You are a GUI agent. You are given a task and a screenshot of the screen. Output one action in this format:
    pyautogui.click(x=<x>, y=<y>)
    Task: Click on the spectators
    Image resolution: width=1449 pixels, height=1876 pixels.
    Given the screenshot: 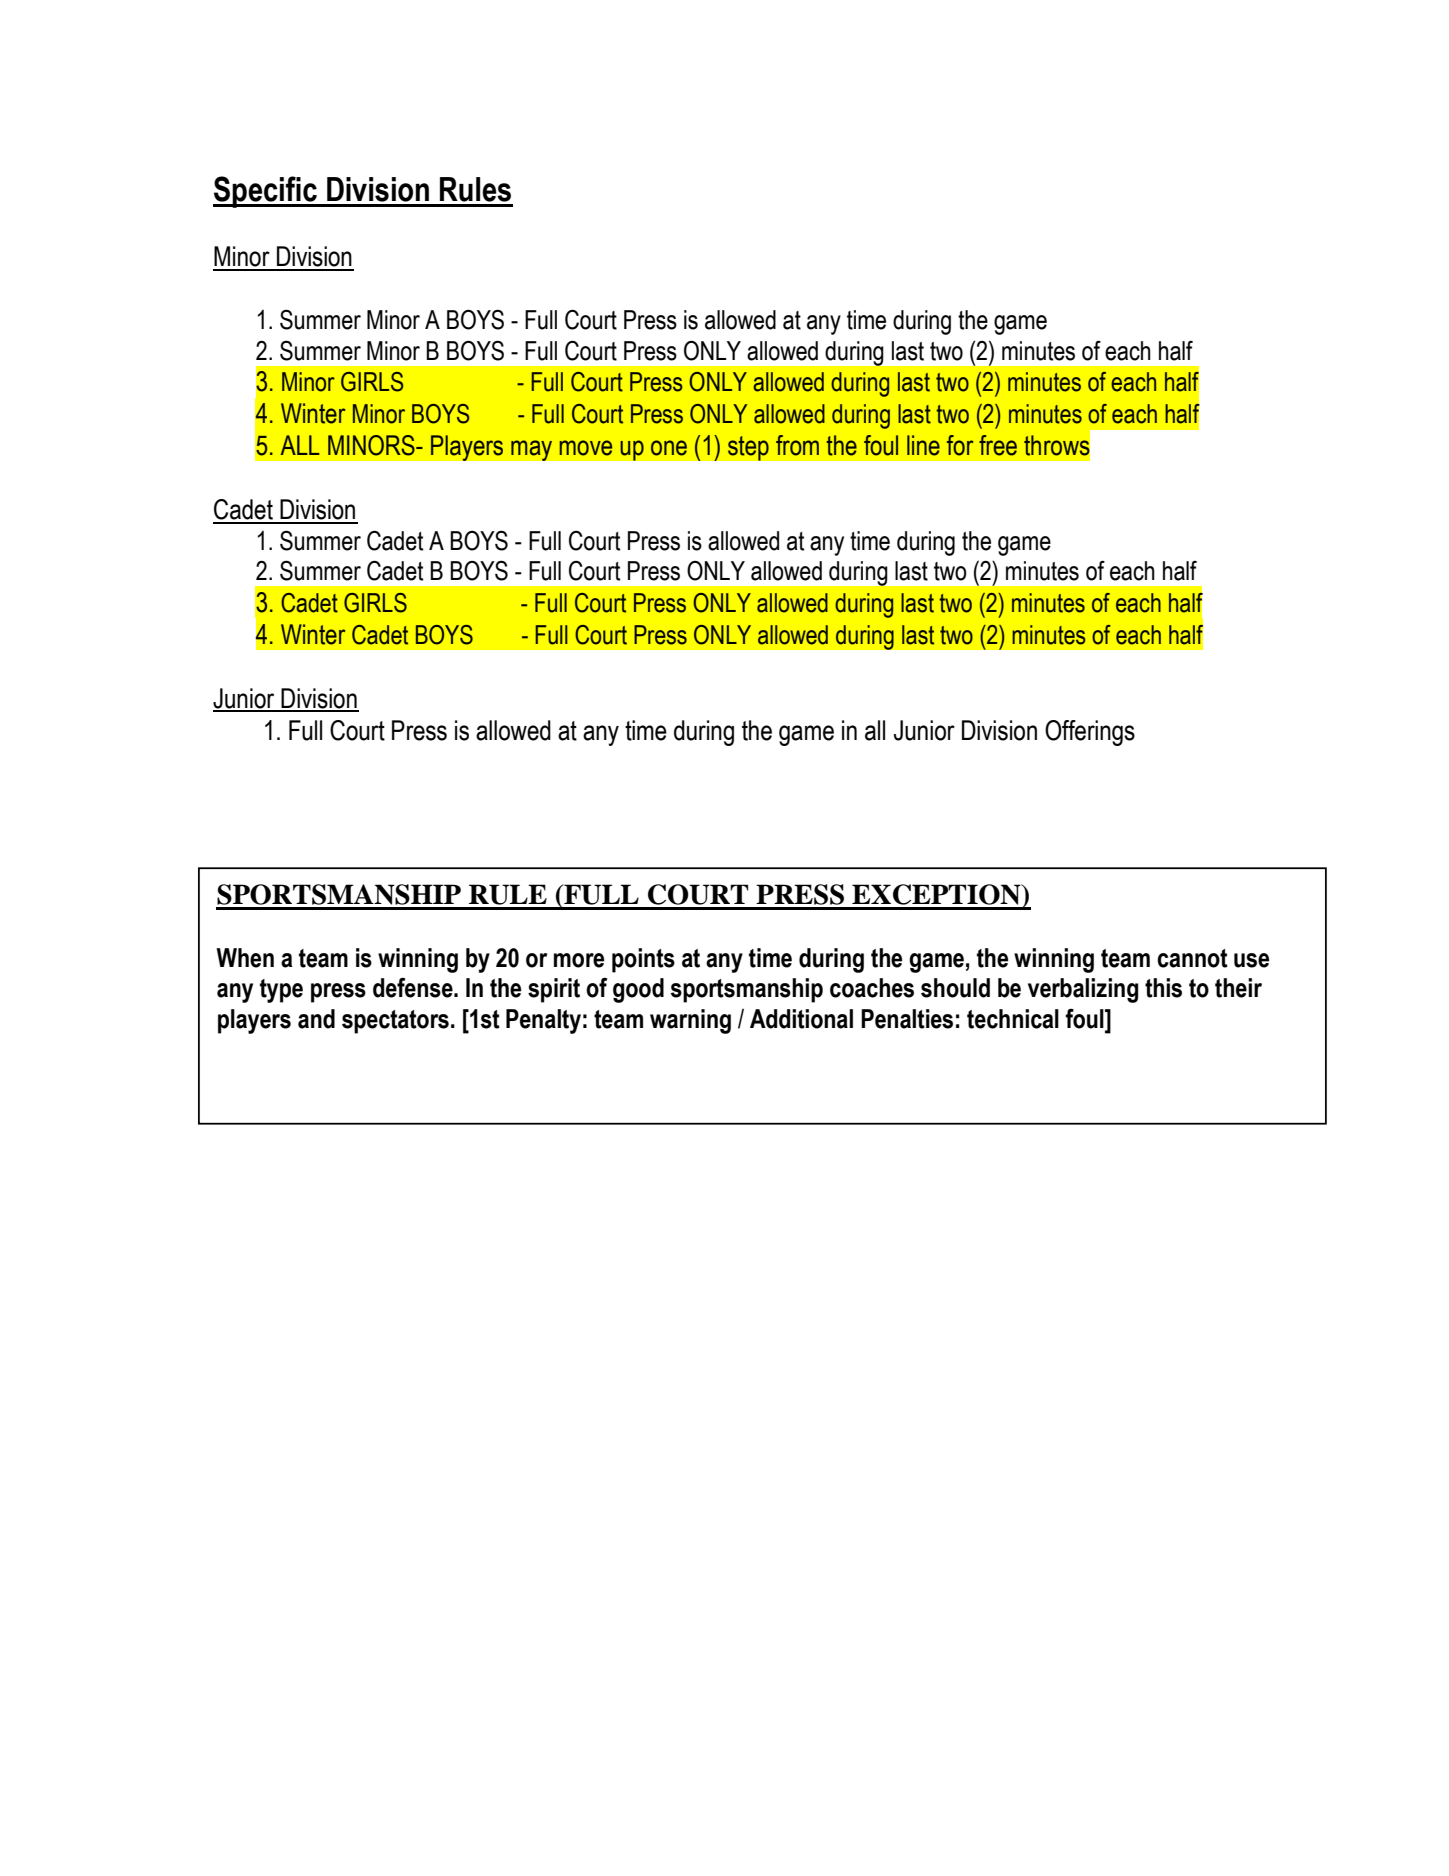 What is the action you would take?
    pyautogui.click(x=395, y=1022)
